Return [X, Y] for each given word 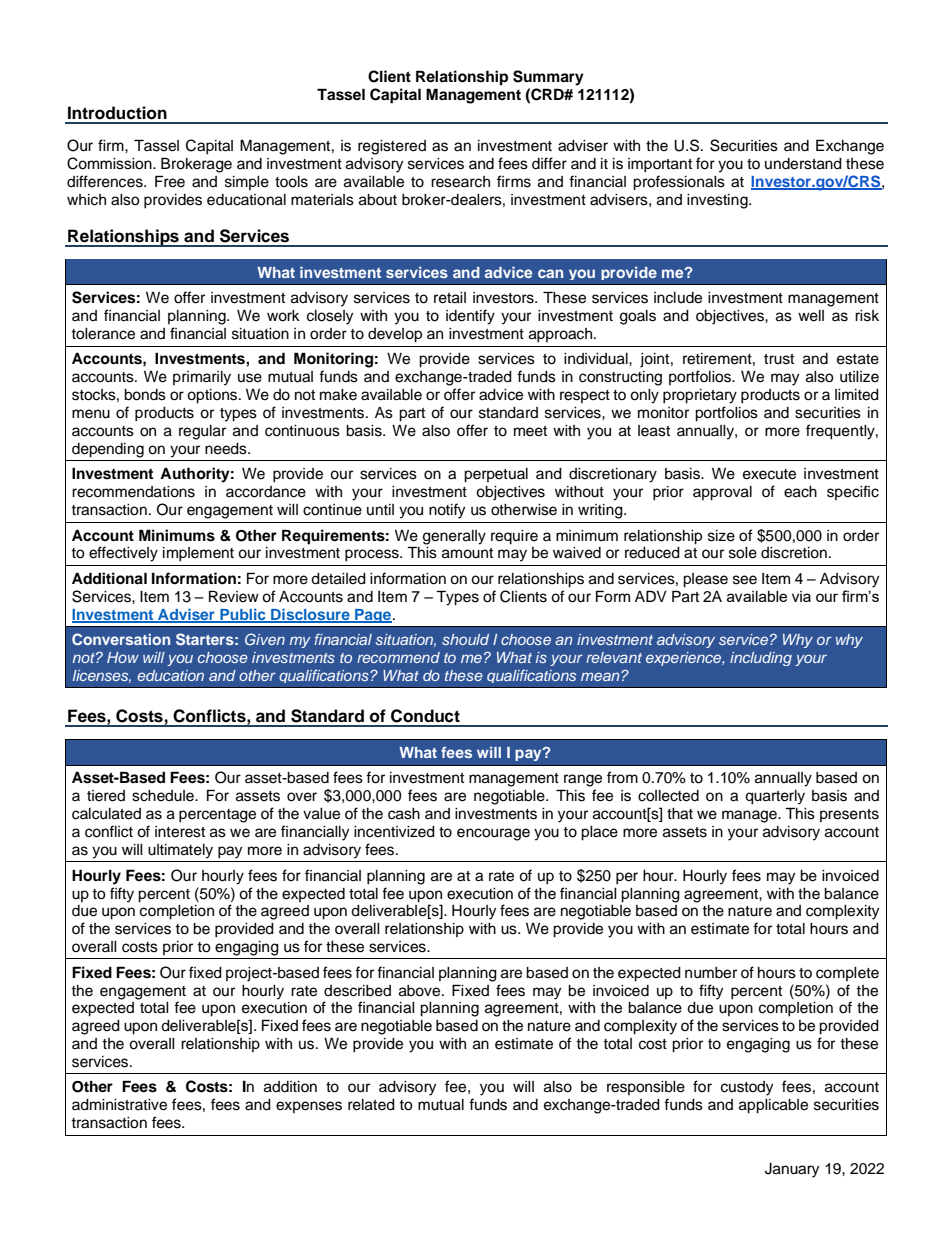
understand [803, 164]
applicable [773, 1106]
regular [202, 432]
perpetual [496, 475]
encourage [493, 834]
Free [170, 181]
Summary [548, 78]
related [371, 1105]
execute [769, 474]
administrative [119, 1105]
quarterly [775, 797]
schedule [164, 796]
